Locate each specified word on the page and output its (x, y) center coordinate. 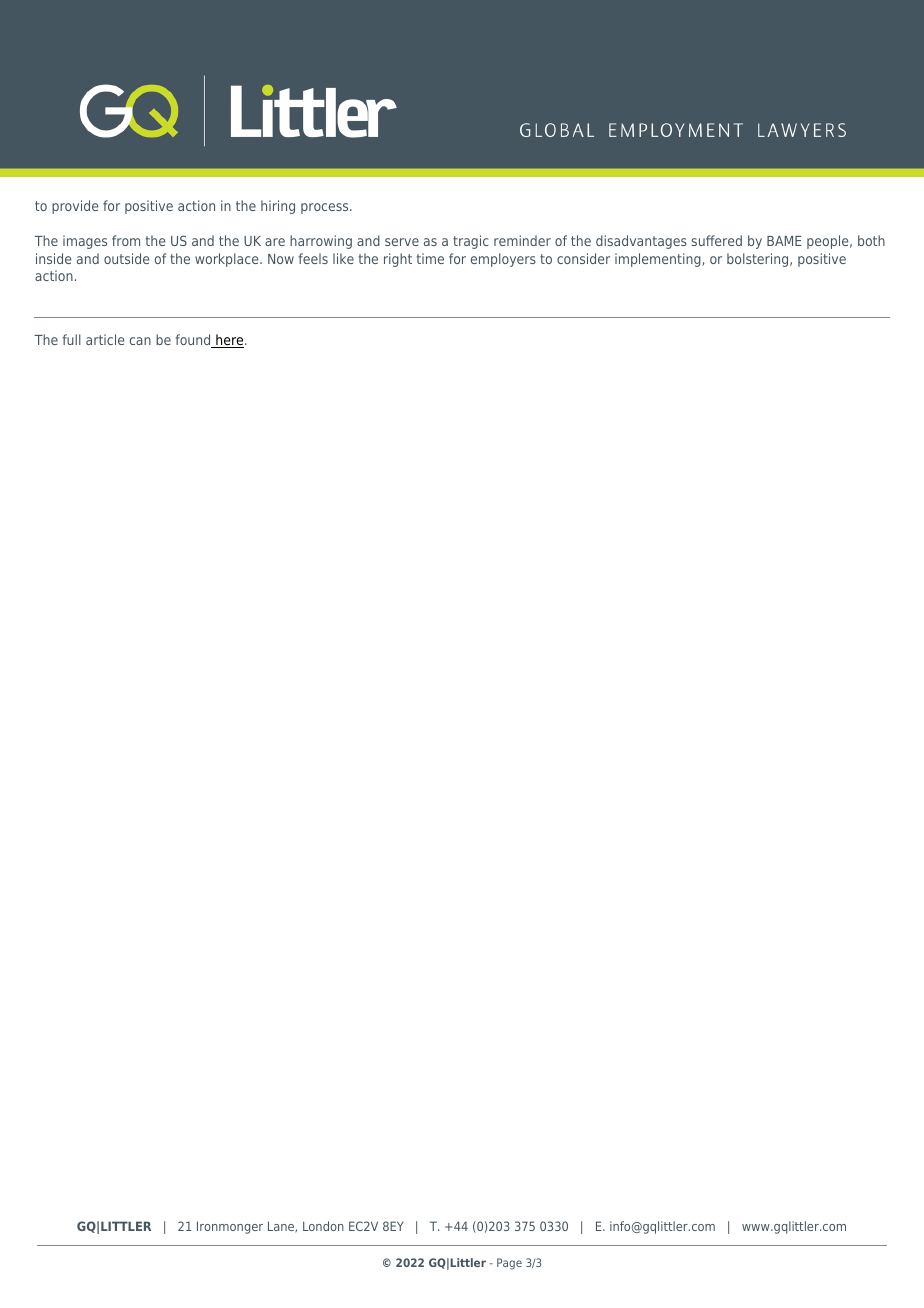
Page (509, 1264)
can (140, 341)
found (194, 341)
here (230, 341)
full (71, 339)
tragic (471, 242)
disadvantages (641, 242)
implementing (659, 260)
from (126, 240)
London (323, 1226)
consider (583, 258)
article (105, 339)
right (398, 260)
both (871, 240)
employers (503, 260)
